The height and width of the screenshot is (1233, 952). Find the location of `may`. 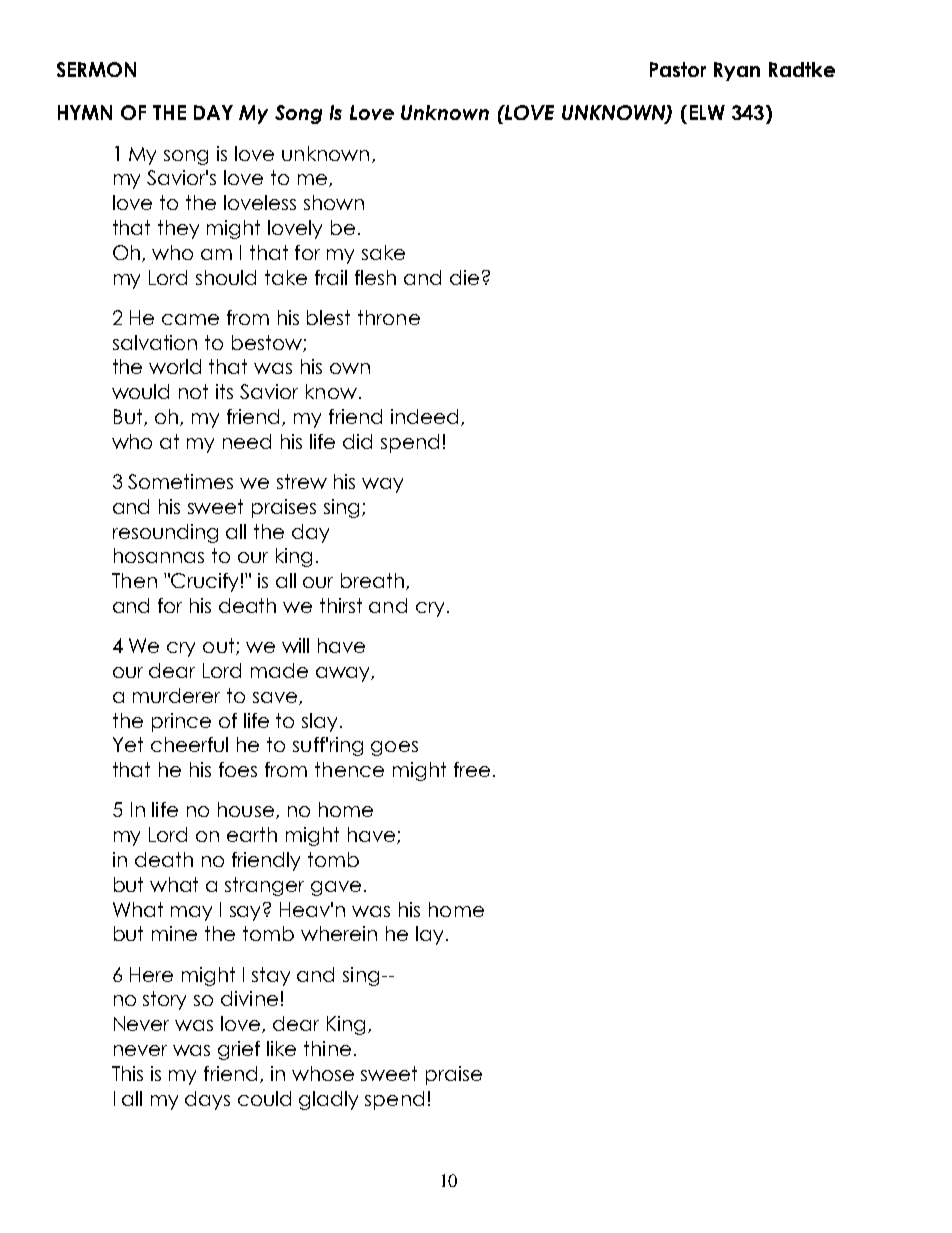

may is located at coordinates (191, 913).
